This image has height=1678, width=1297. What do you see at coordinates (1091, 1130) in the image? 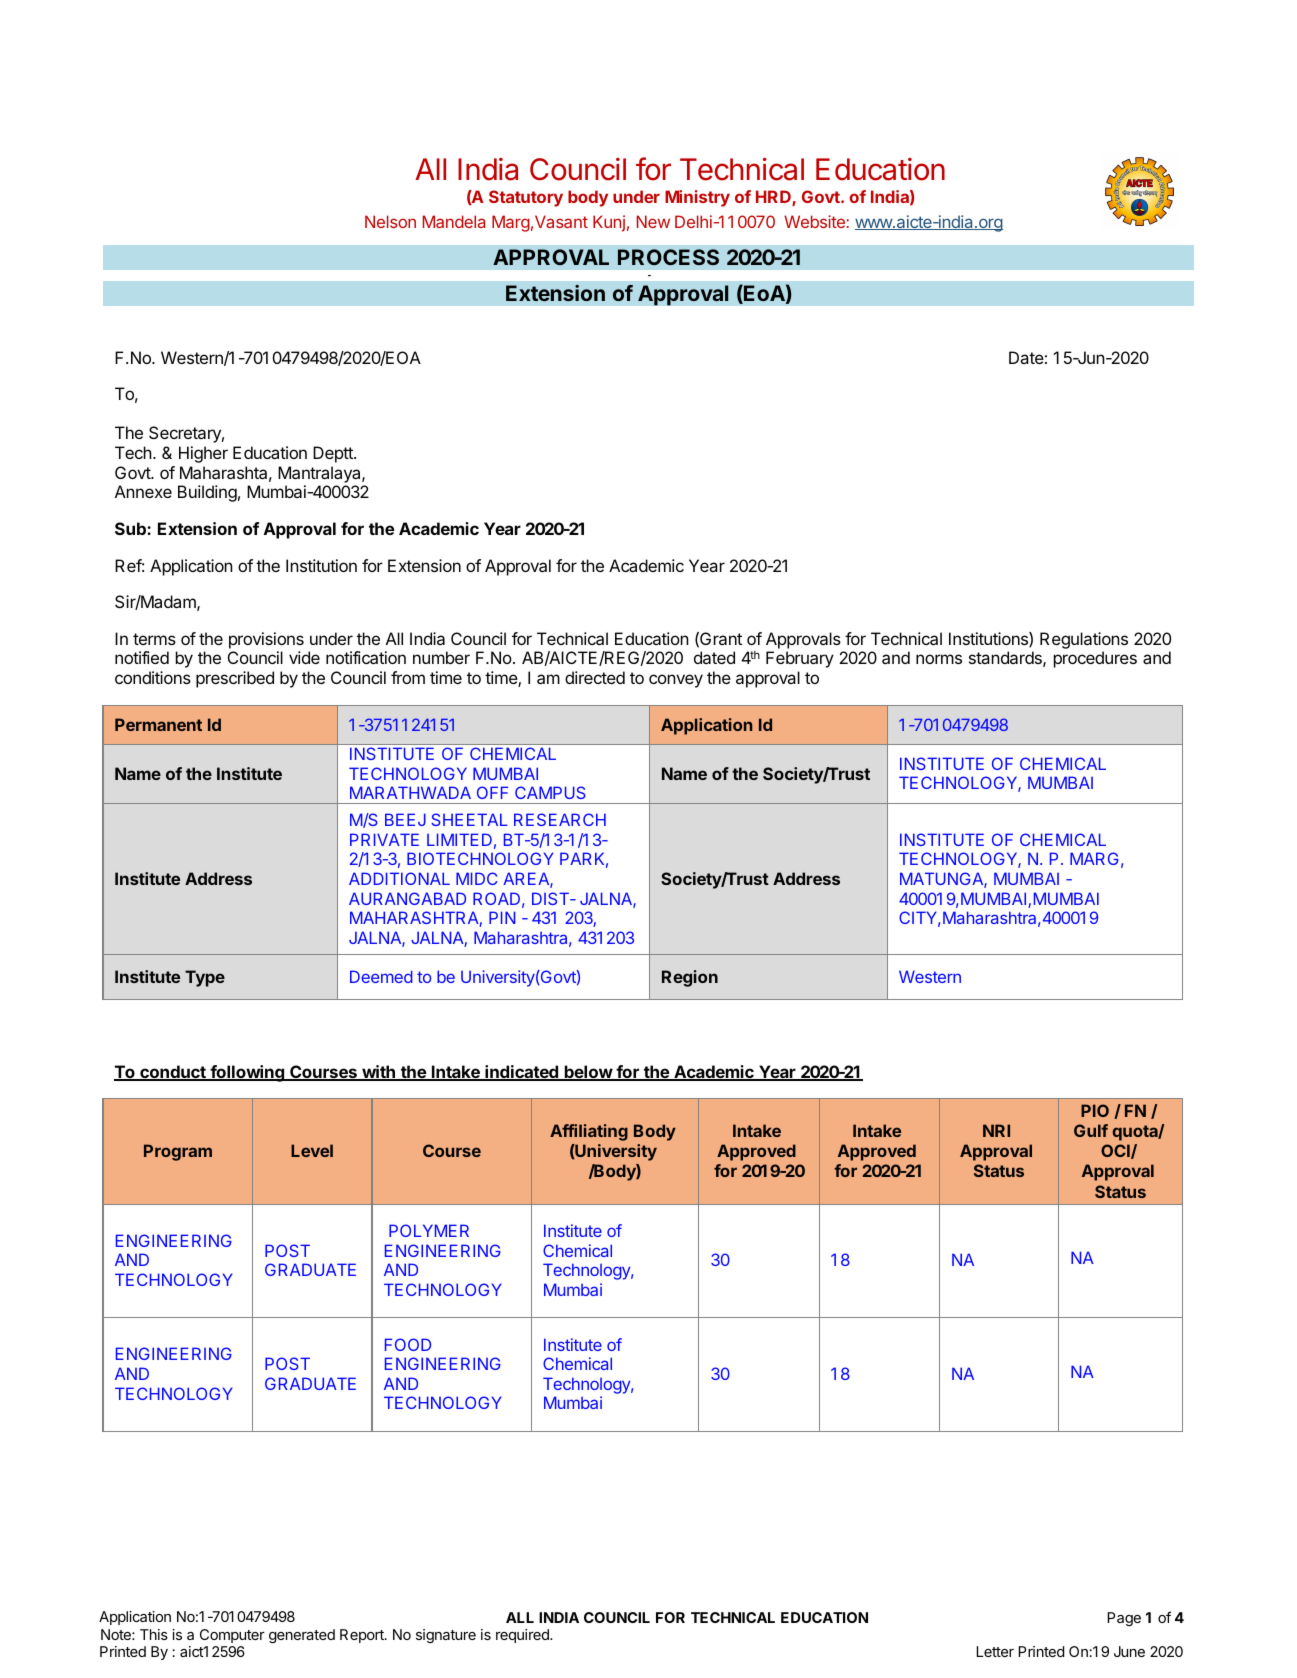
I see `Gulf` at bounding box center [1091, 1130].
